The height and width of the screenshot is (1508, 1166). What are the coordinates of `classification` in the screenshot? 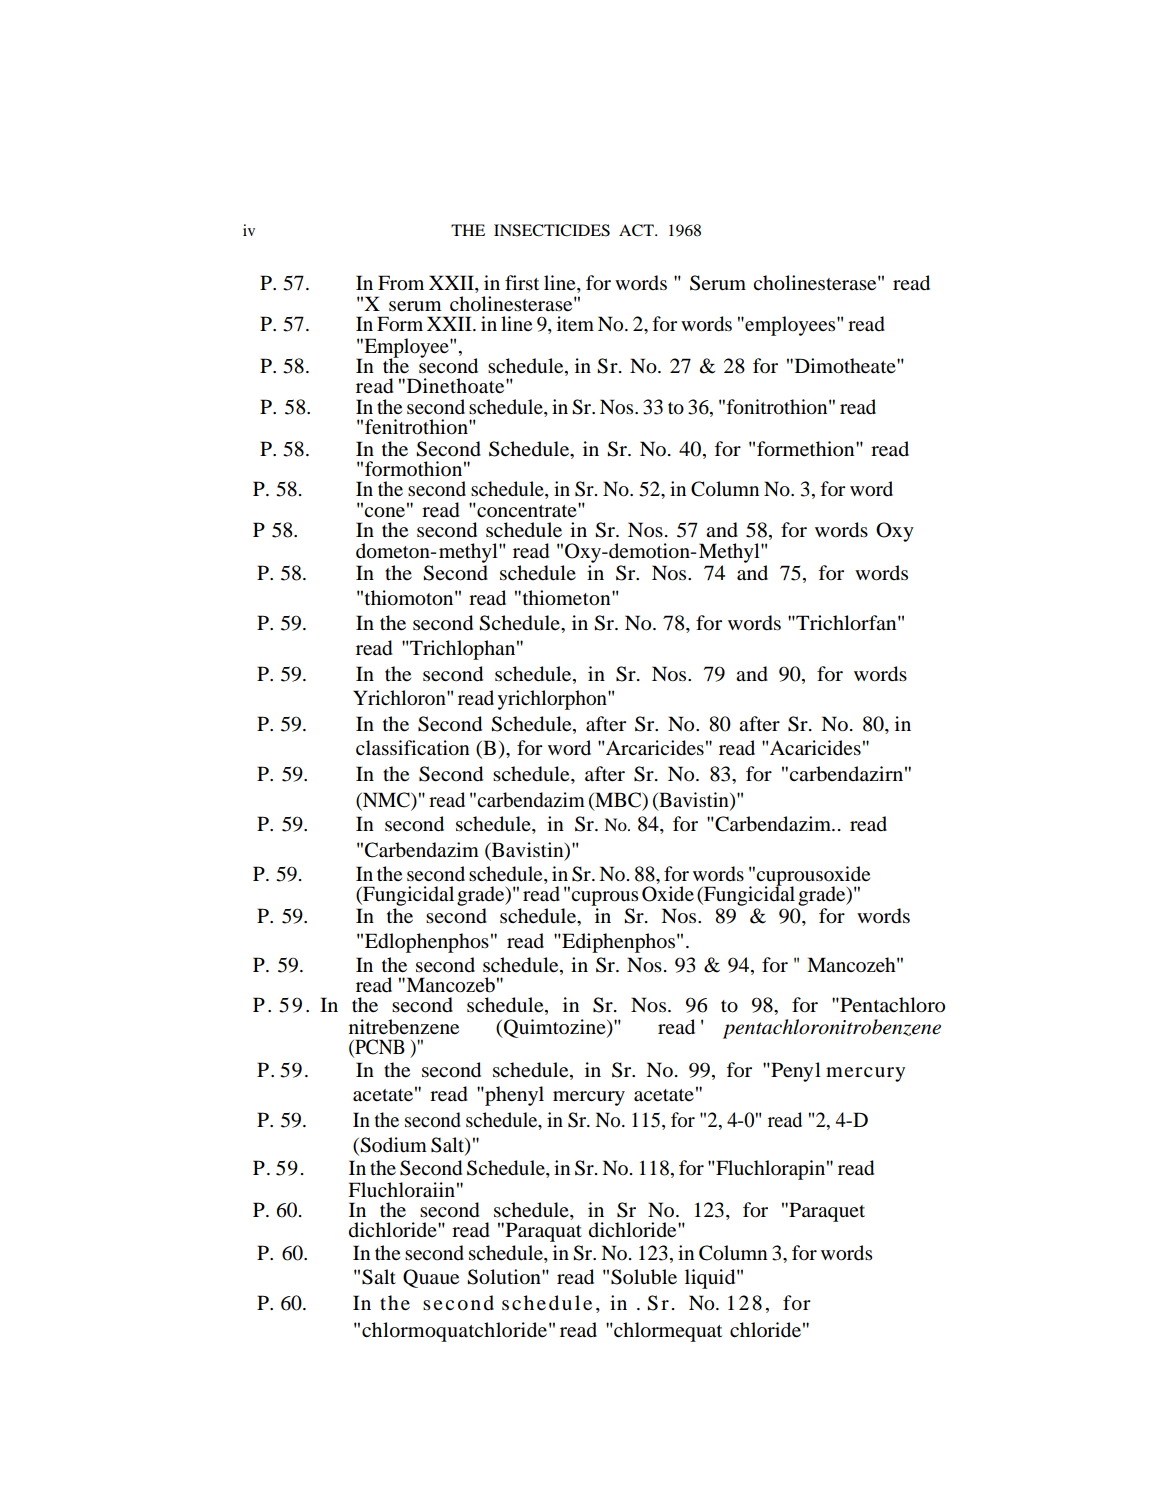 It's located at (413, 748).
